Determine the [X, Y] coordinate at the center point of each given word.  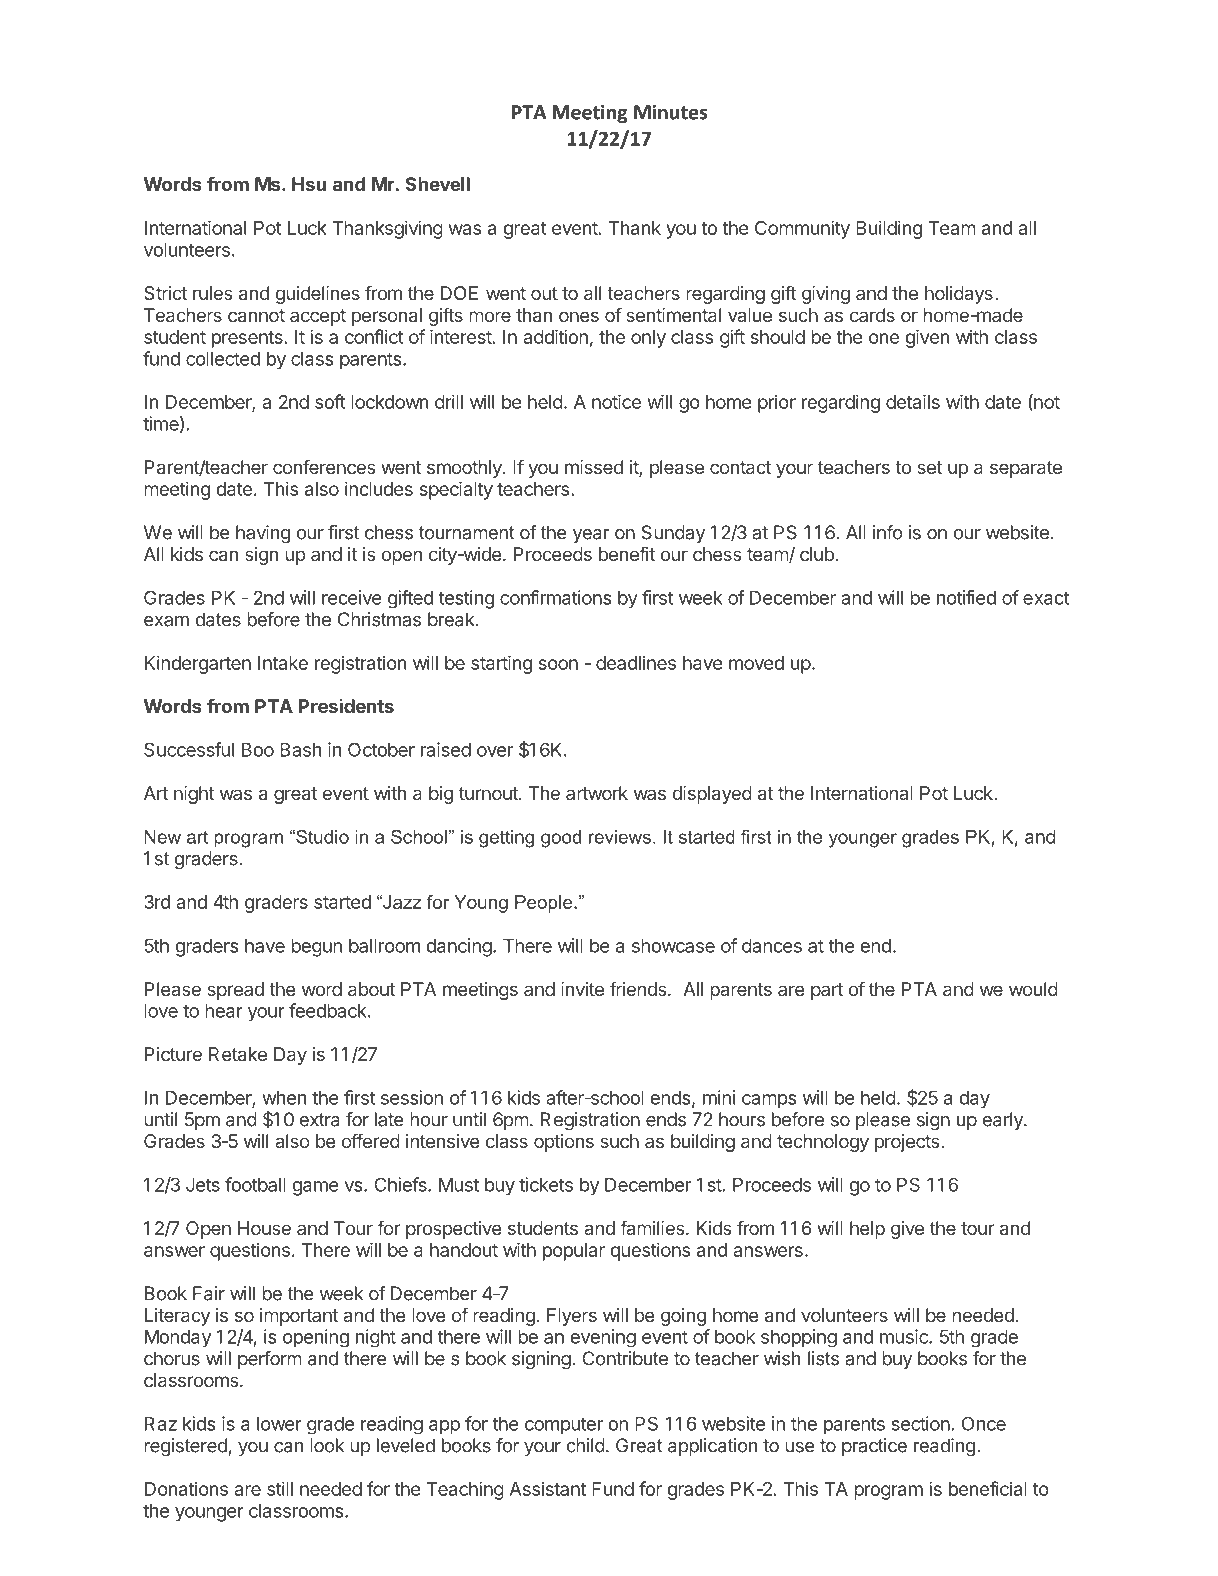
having [263, 534]
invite [582, 989]
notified [966, 597]
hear [224, 1011]
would [1033, 989]
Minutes [671, 112]
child [585, 1445]
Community [802, 229]
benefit [627, 553]
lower [279, 1424]
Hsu [309, 184]
